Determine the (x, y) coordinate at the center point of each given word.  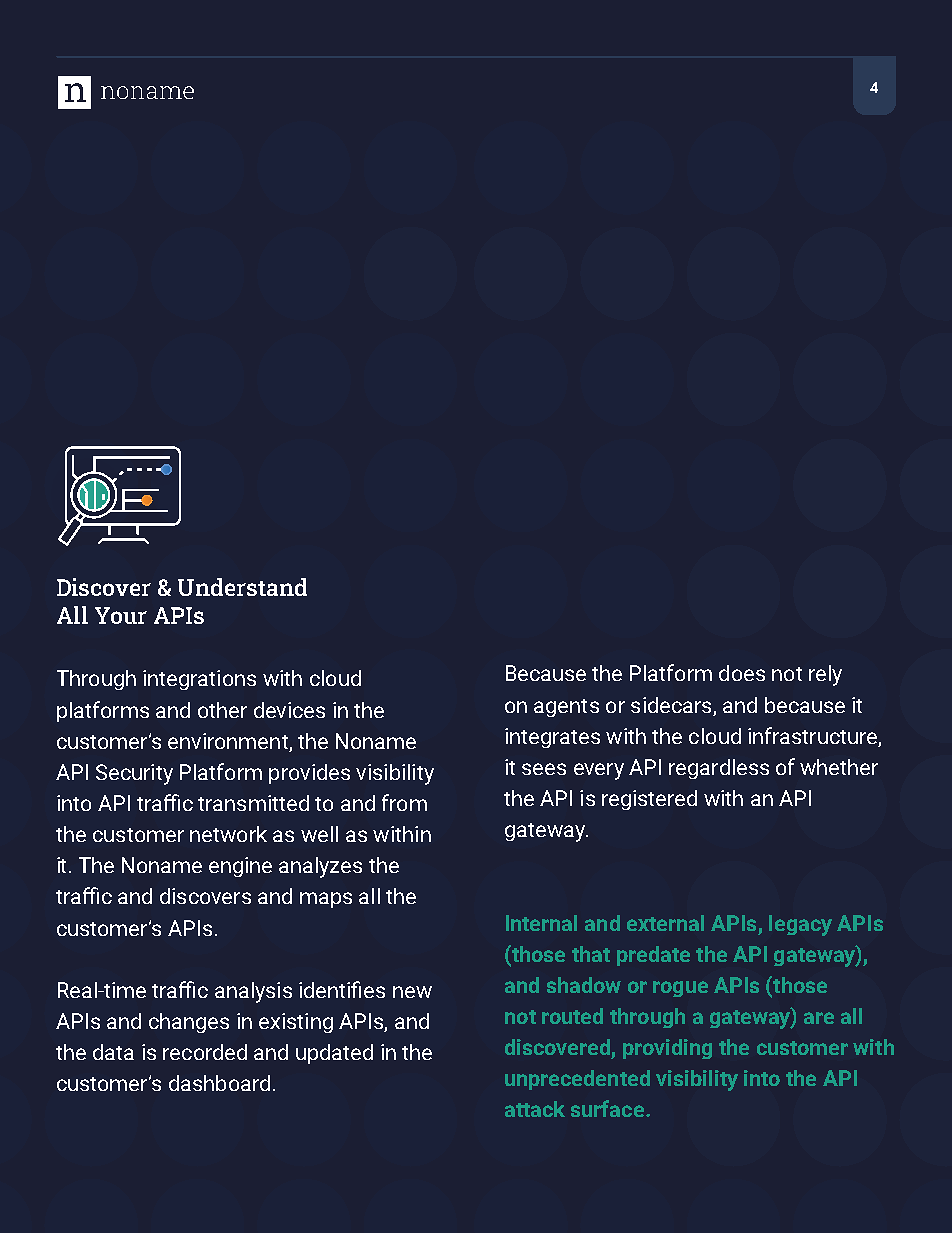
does (742, 673)
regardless (719, 769)
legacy (800, 925)
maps (326, 900)
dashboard (219, 1083)
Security (134, 774)
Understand (242, 587)
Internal (541, 923)
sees (544, 769)
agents (566, 708)
